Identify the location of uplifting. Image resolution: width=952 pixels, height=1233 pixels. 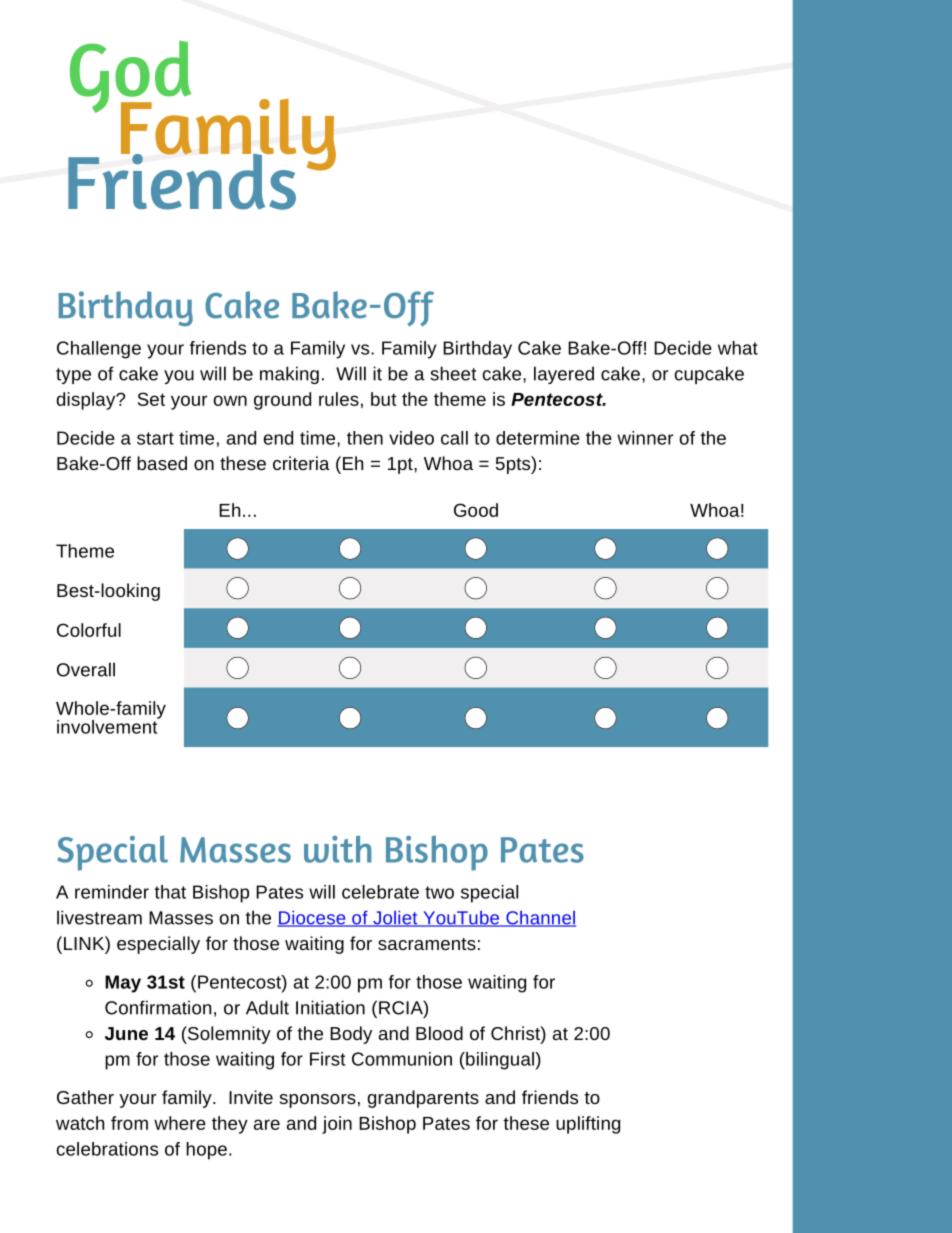
(588, 1125).
